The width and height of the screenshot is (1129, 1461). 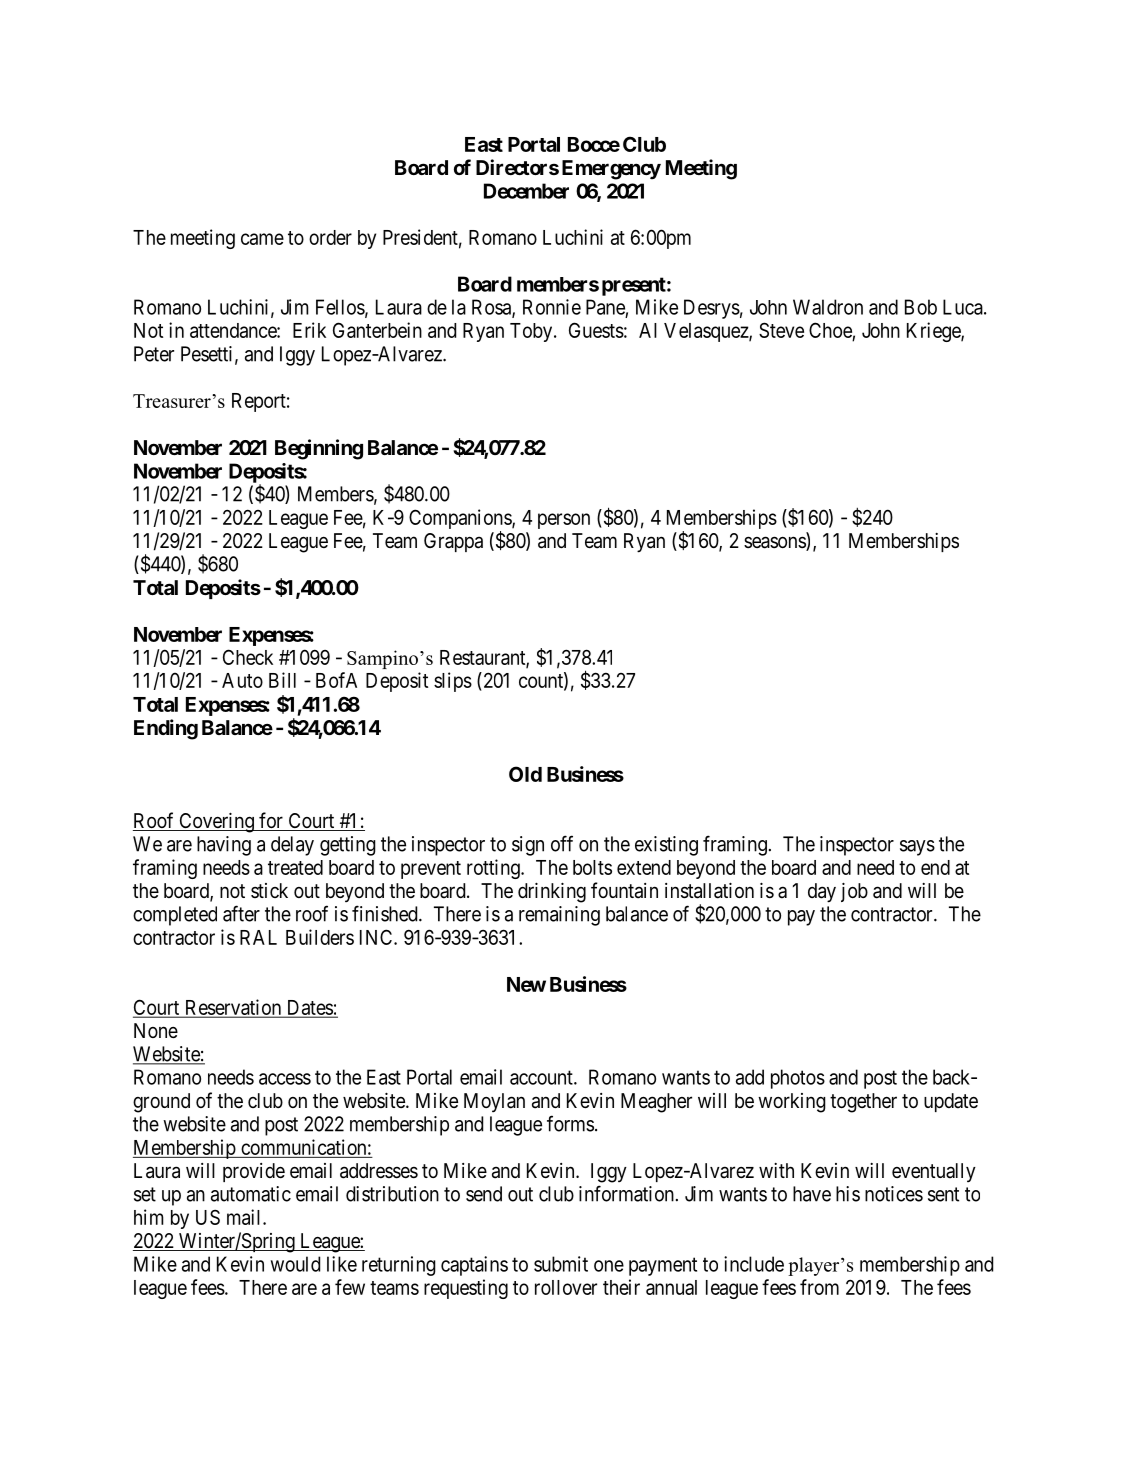 I want to click on Bill, so click(x=282, y=680).
